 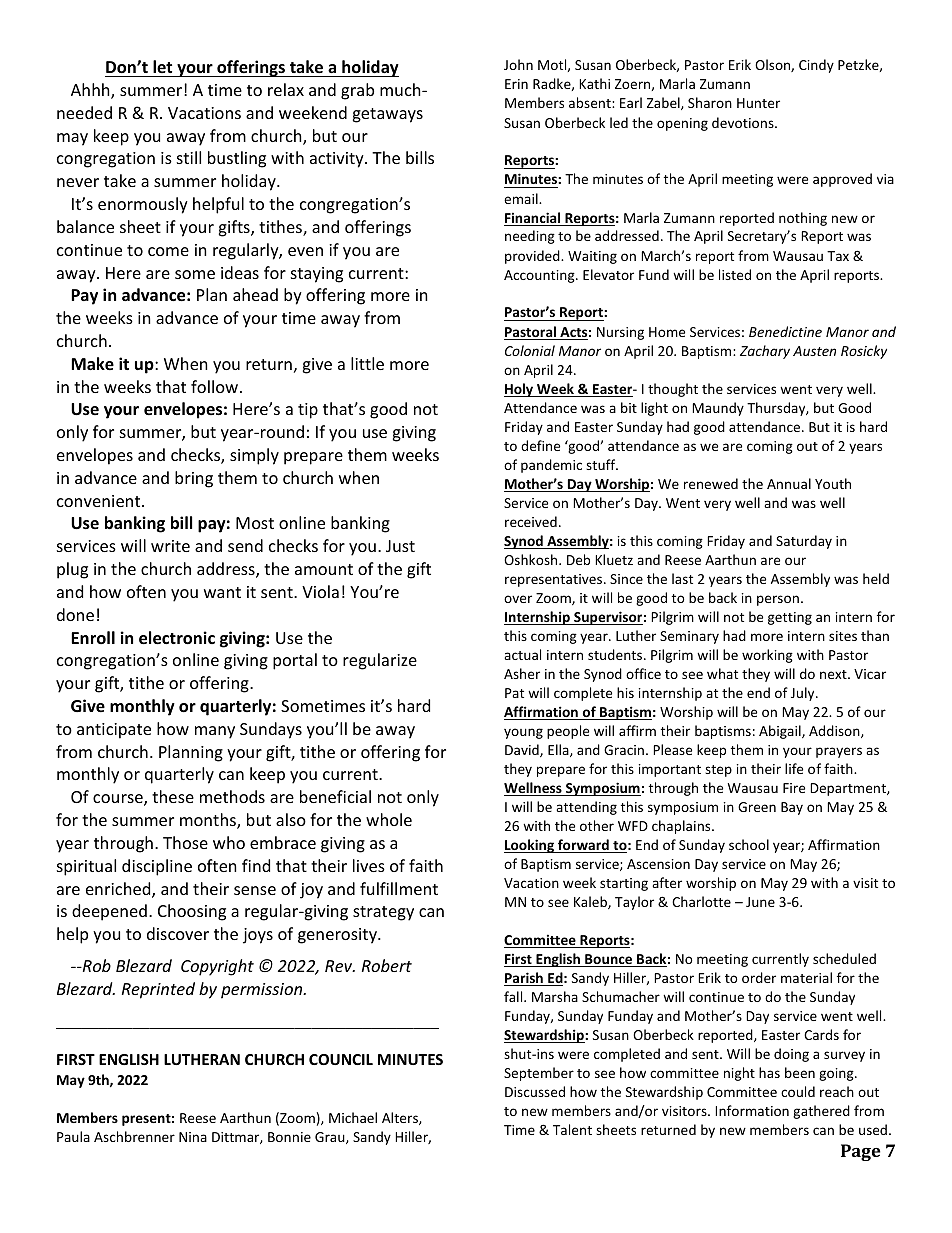 What do you see at coordinates (522, 654) in the screenshot?
I see `actual` at bounding box center [522, 654].
